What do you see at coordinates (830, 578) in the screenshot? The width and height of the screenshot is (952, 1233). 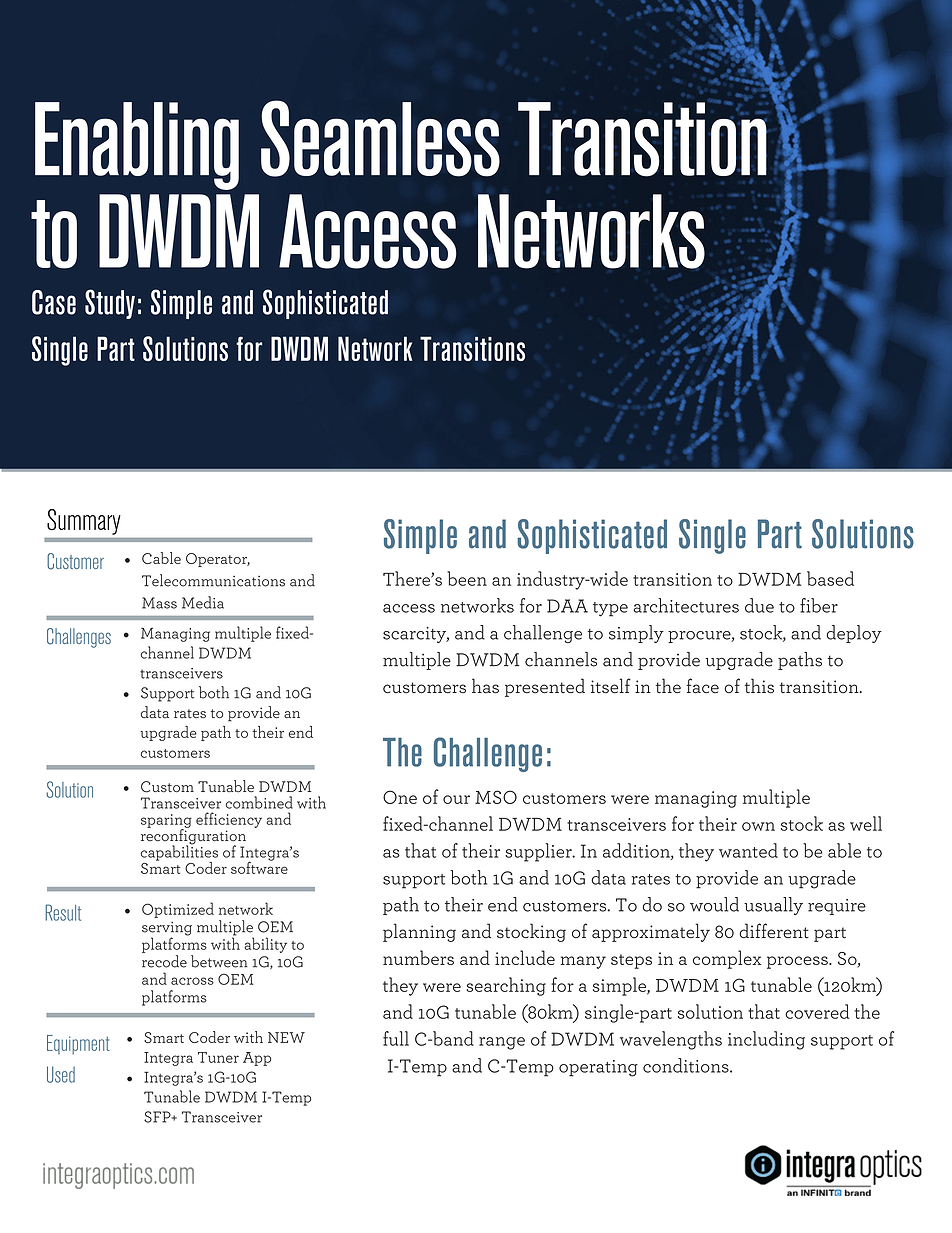 I see `based` at bounding box center [830, 578].
